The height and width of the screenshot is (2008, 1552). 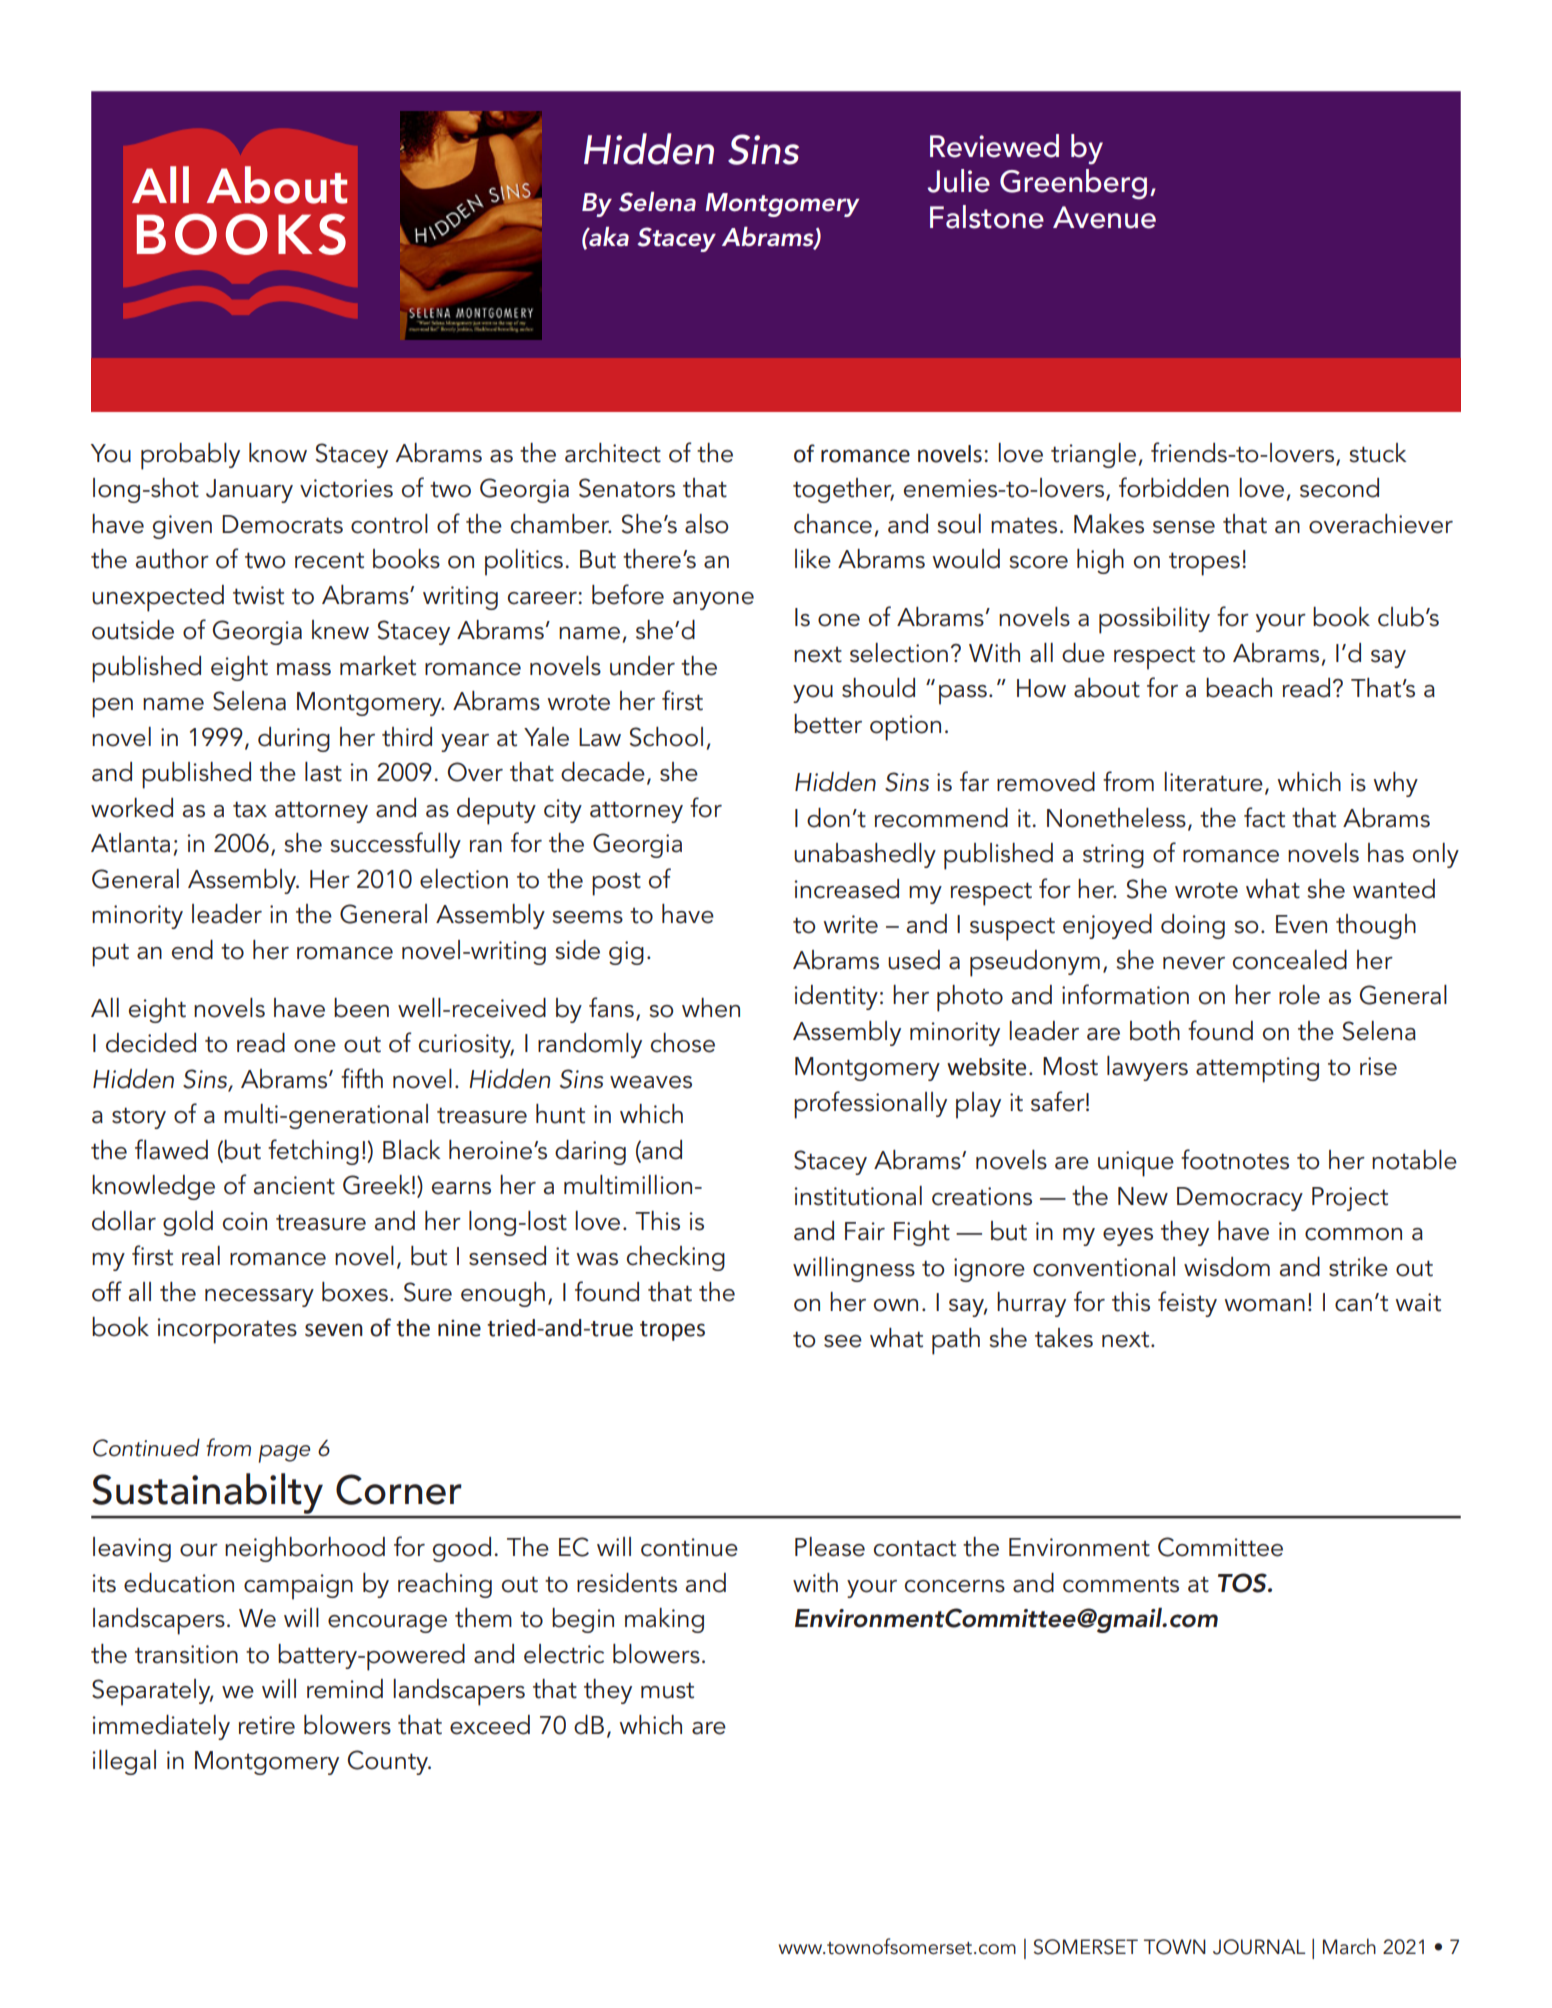 I want to click on during, so click(x=294, y=739).
